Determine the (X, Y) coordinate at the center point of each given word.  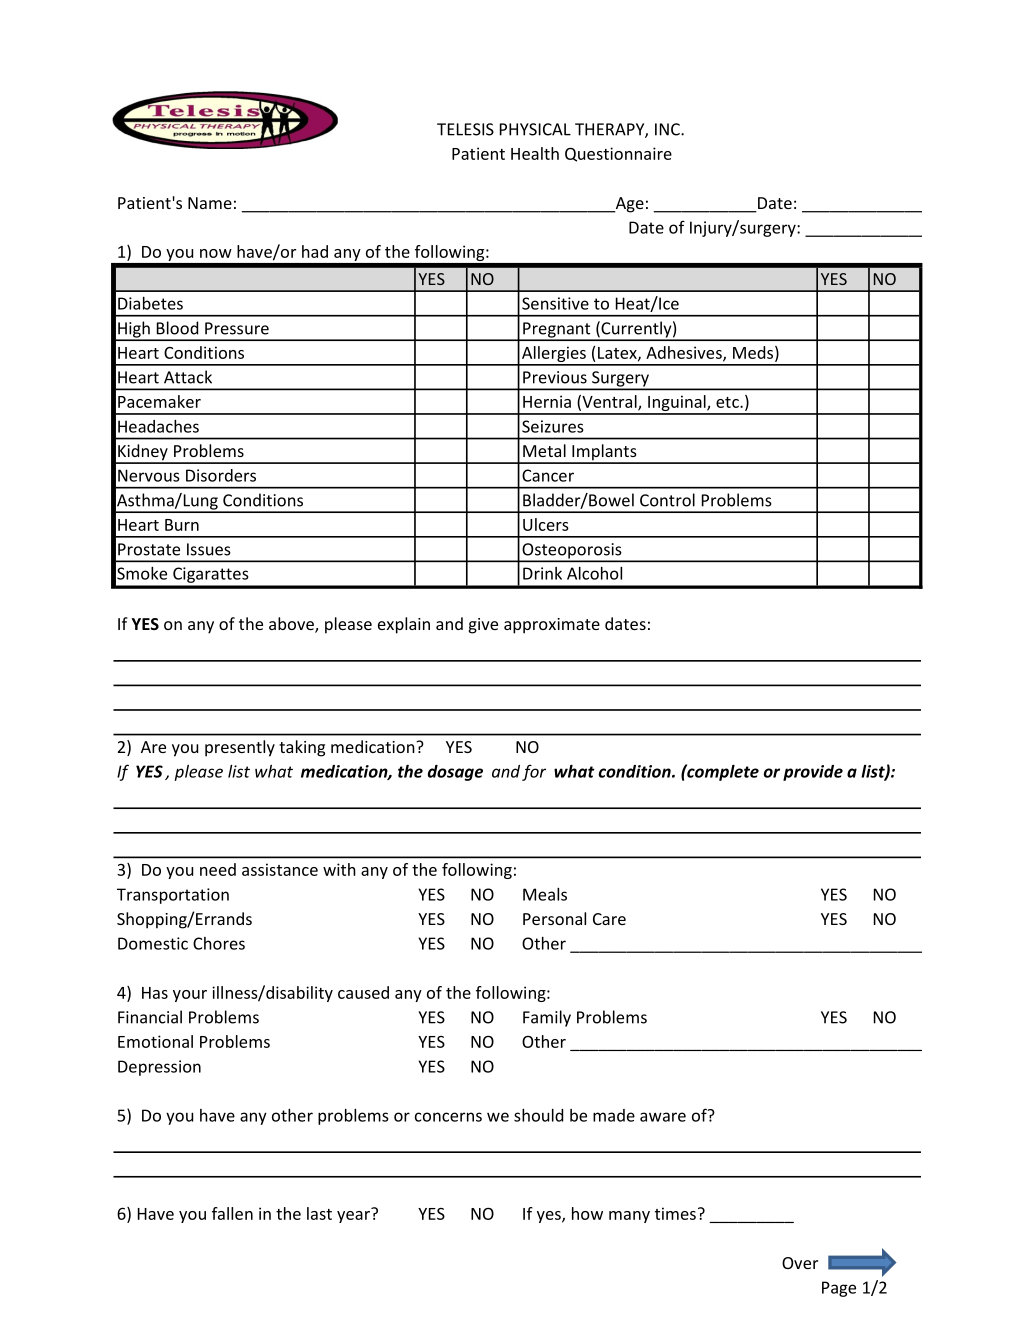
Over (800, 1263)
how (587, 1213)
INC (668, 129)
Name (210, 203)
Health (535, 153)
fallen (232, 1213)
